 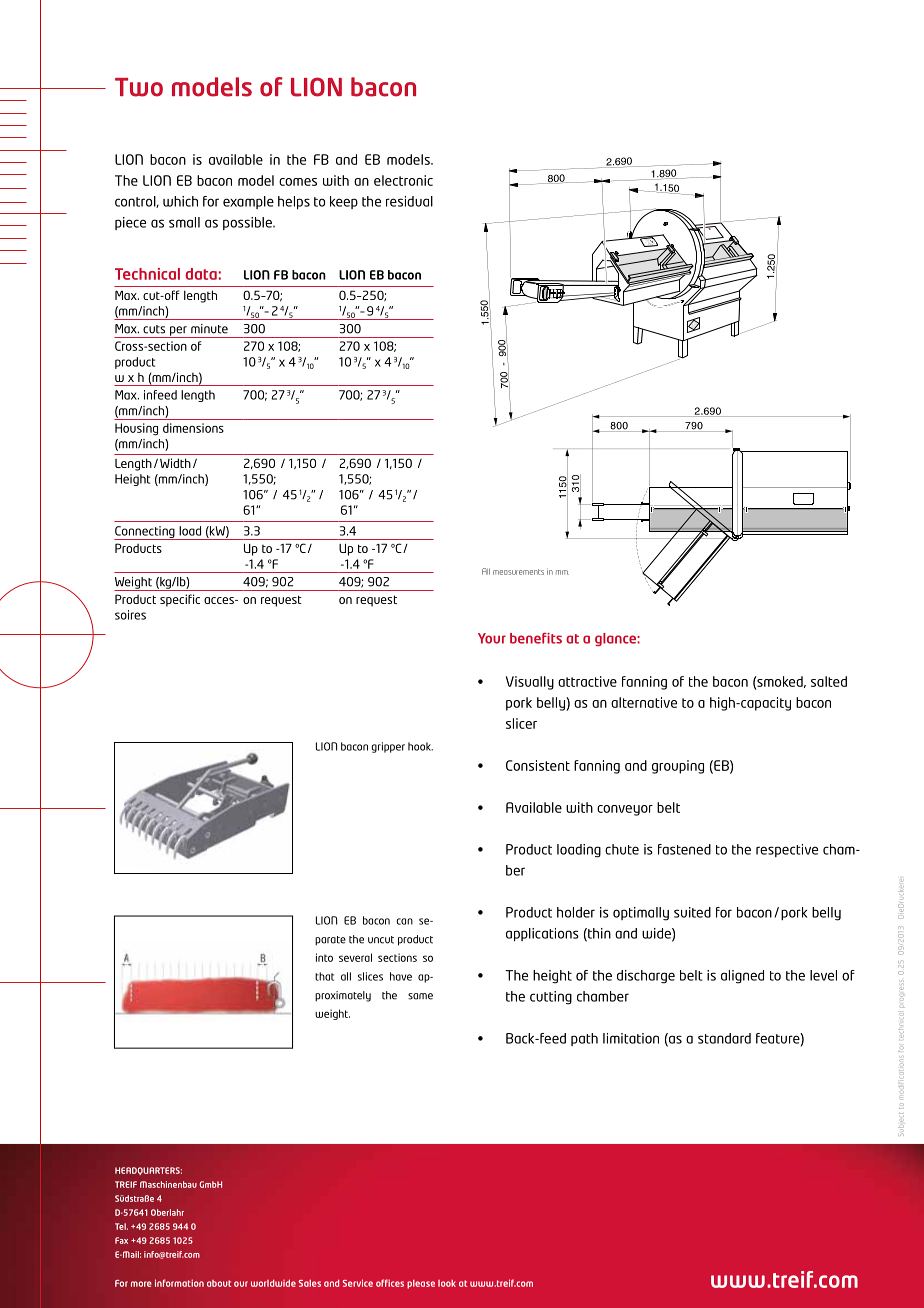 I want to click on salted, so click(x=829, y=681).
